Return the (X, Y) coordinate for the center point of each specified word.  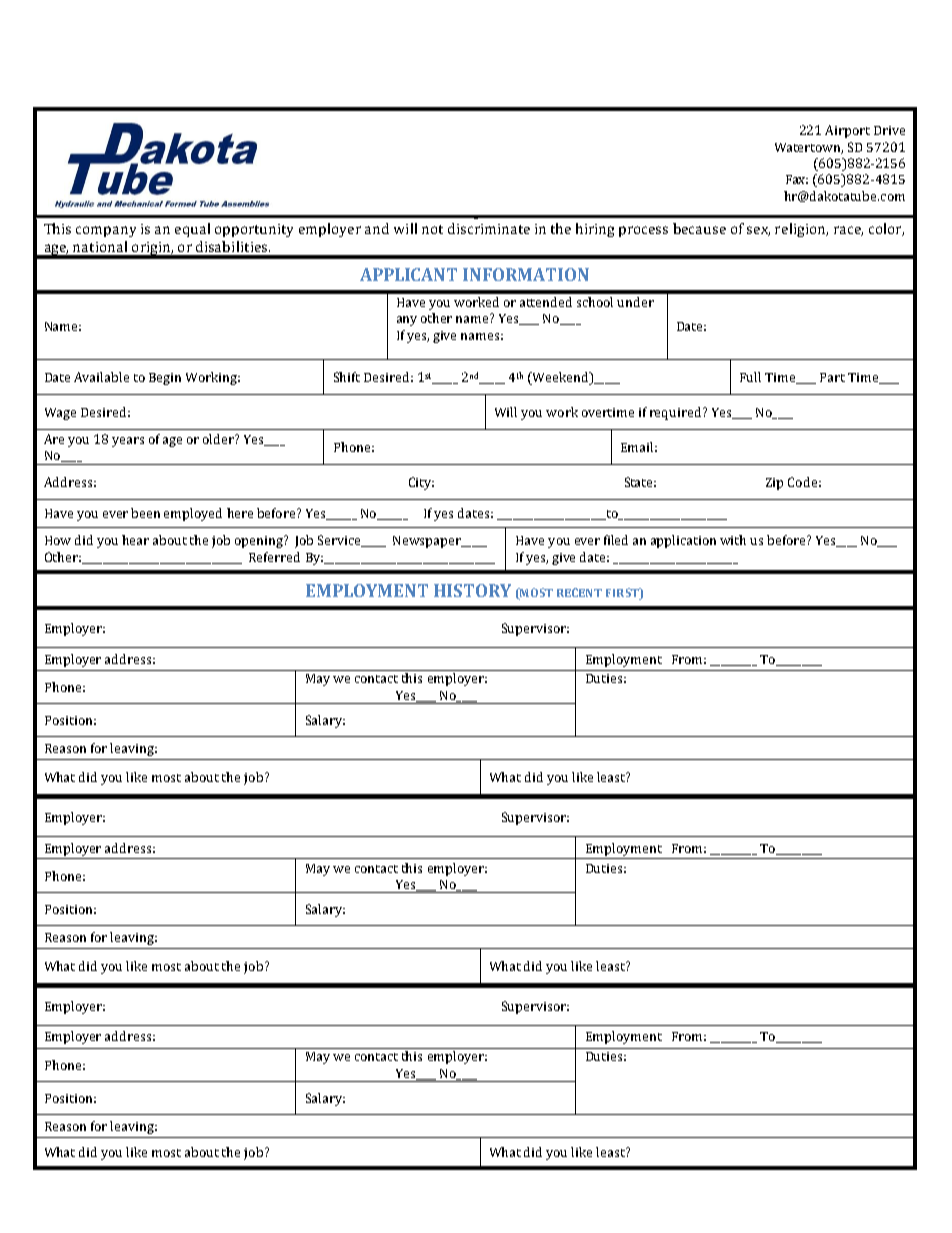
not (432, 229)
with (733, 540)
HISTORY (472, 590)
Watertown (809, 148)
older (219, 439)
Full (750, 377)
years (128, 442)
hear (135, 540)
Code (802, 482)
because (699, 228)
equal (192, 230)
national (100, 246)
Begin (165, 379)
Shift (347, 377)
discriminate (489, 228)
